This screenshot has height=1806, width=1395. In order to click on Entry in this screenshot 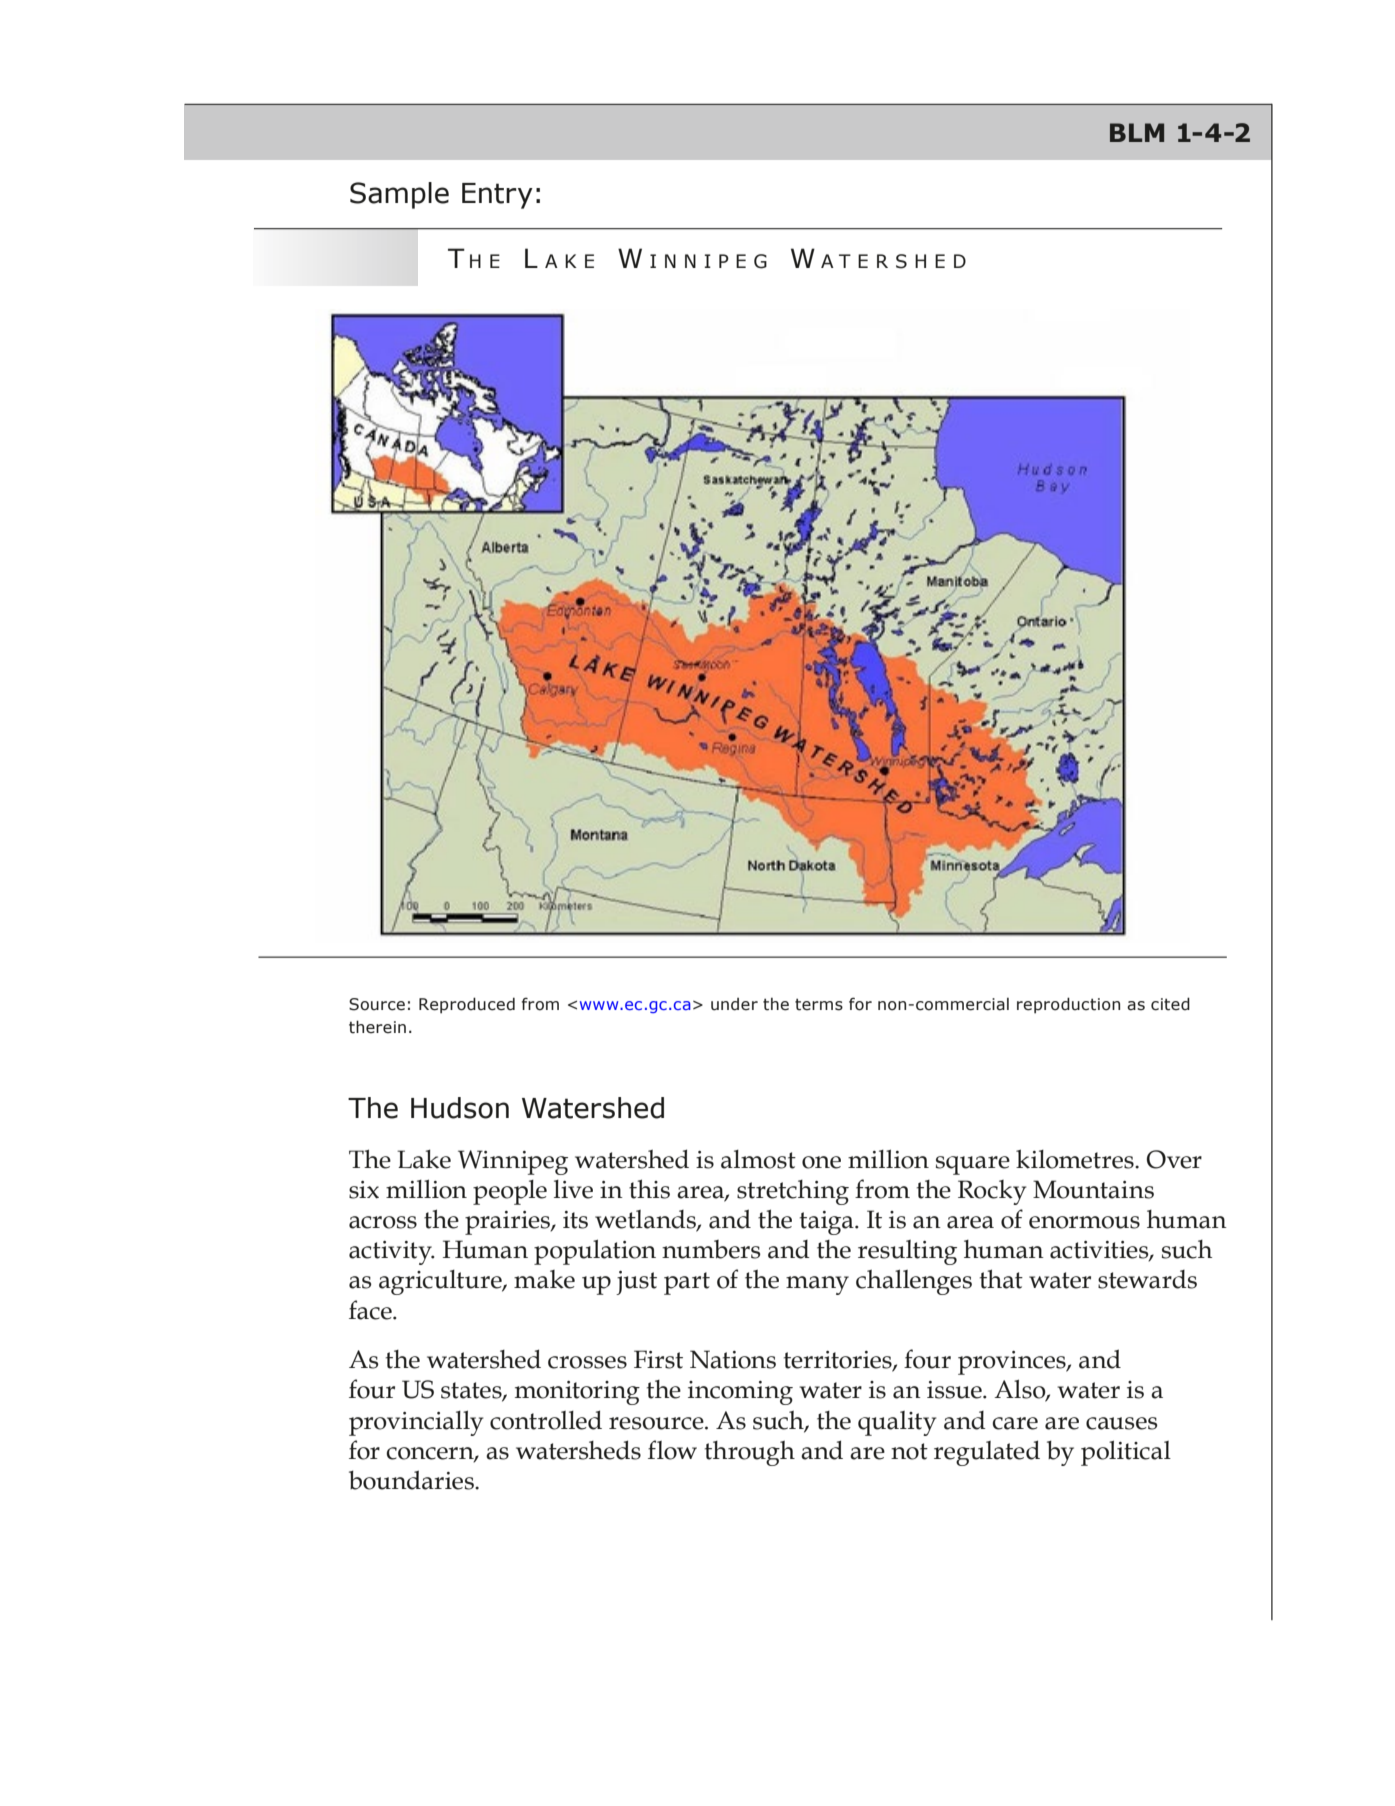, I will do `click(497, 196)`.
